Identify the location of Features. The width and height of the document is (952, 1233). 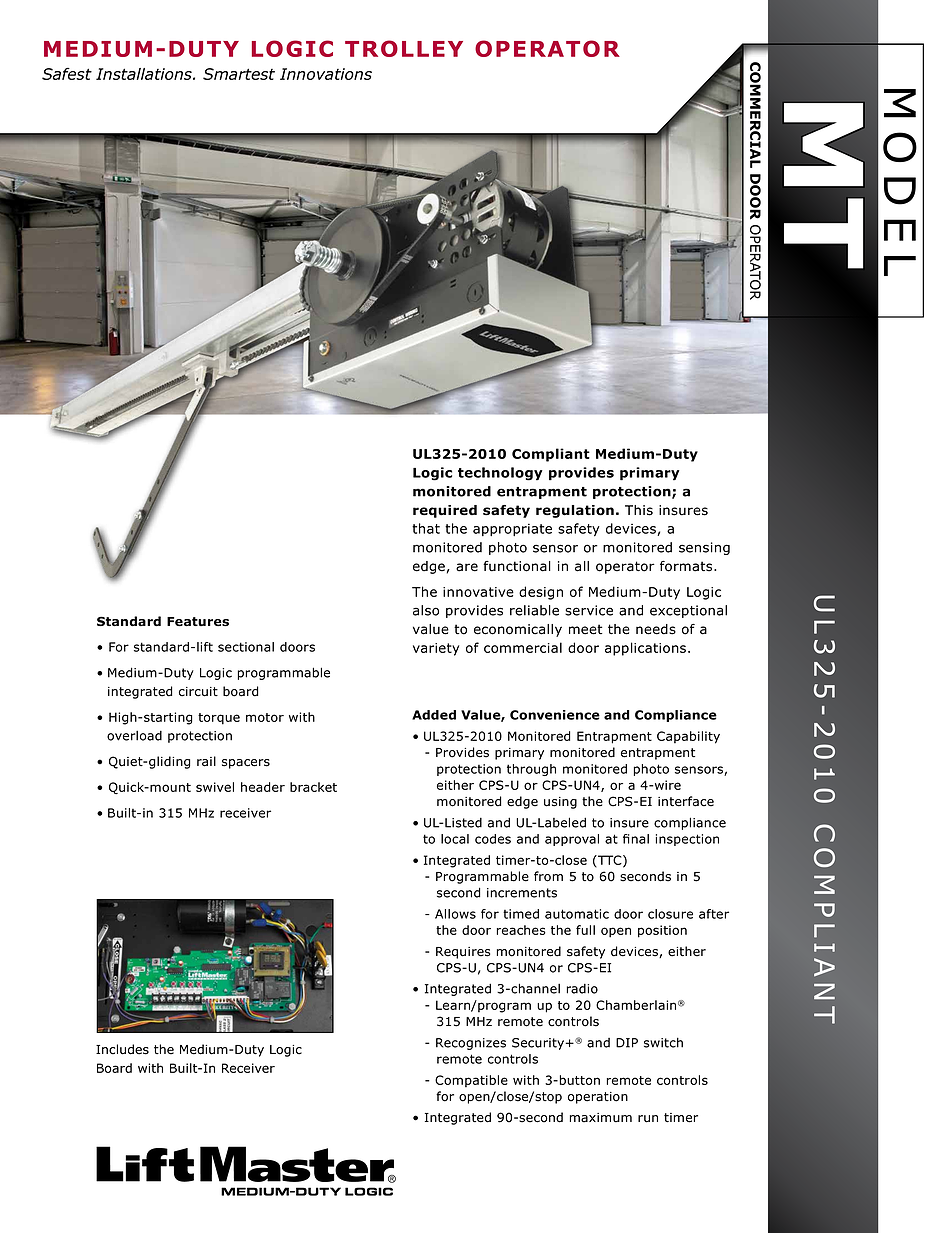
(198, 622).
